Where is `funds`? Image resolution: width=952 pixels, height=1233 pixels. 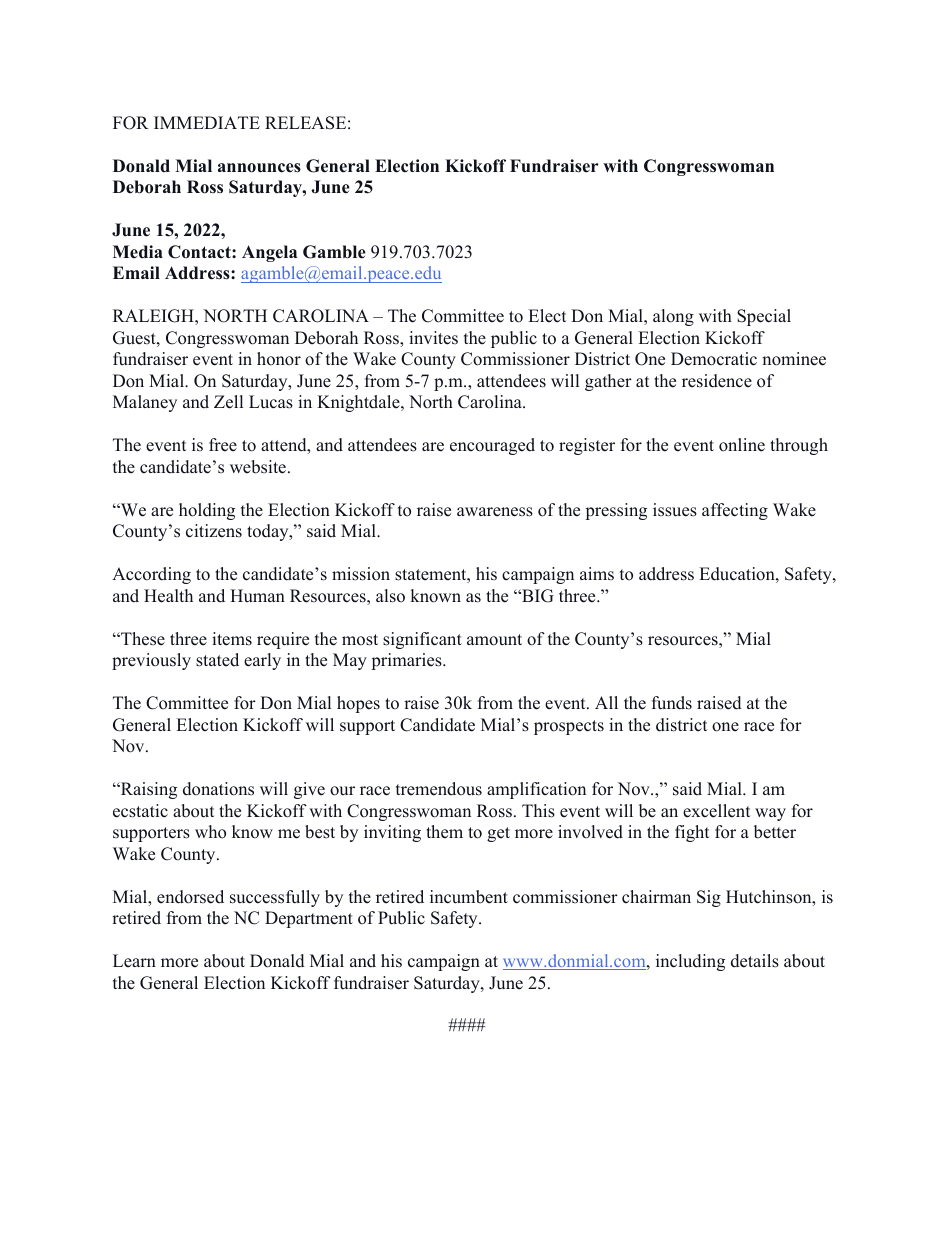 funds is located at coordinates (672, 703).
